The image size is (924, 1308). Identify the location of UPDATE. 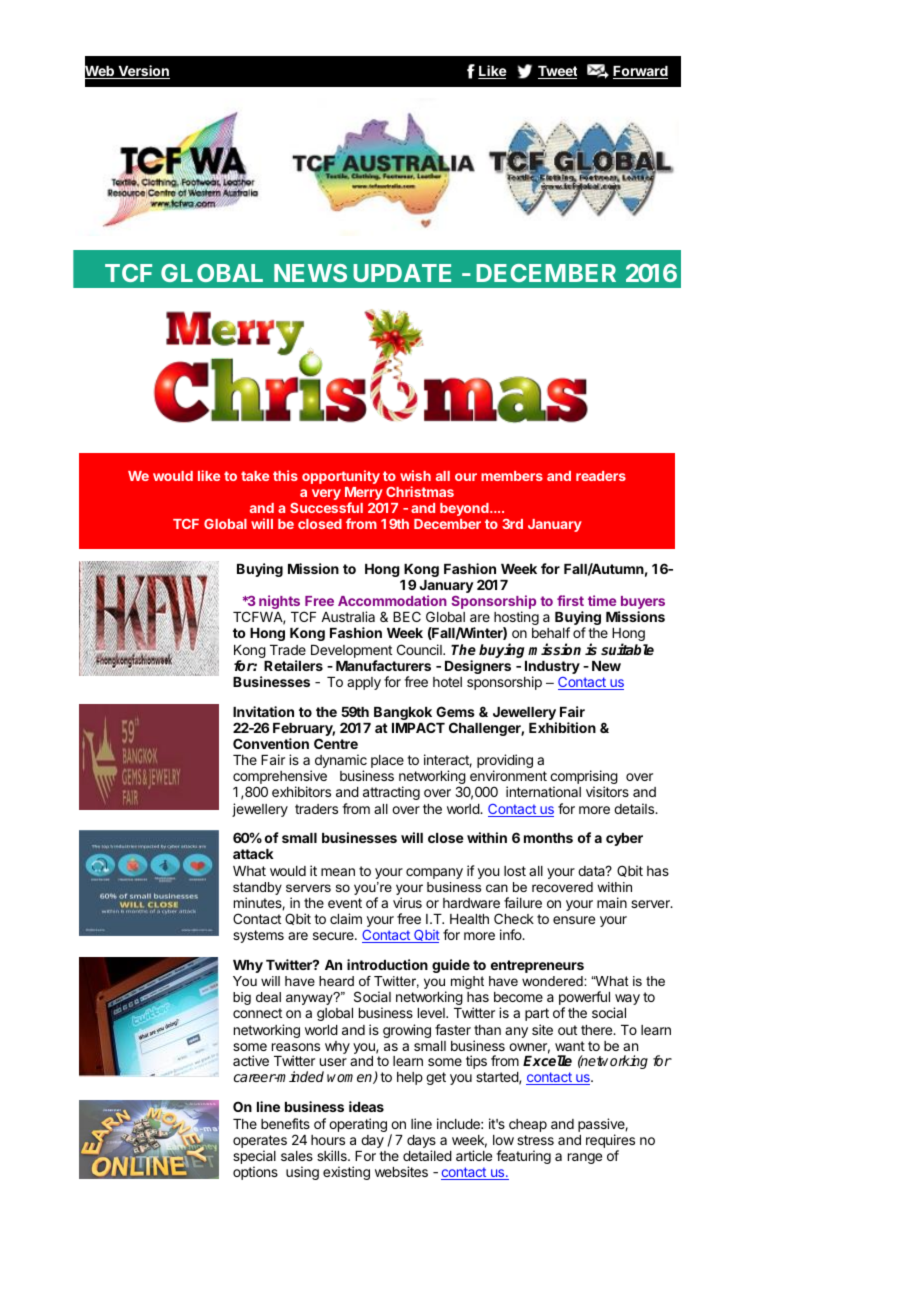
(402, 273).
